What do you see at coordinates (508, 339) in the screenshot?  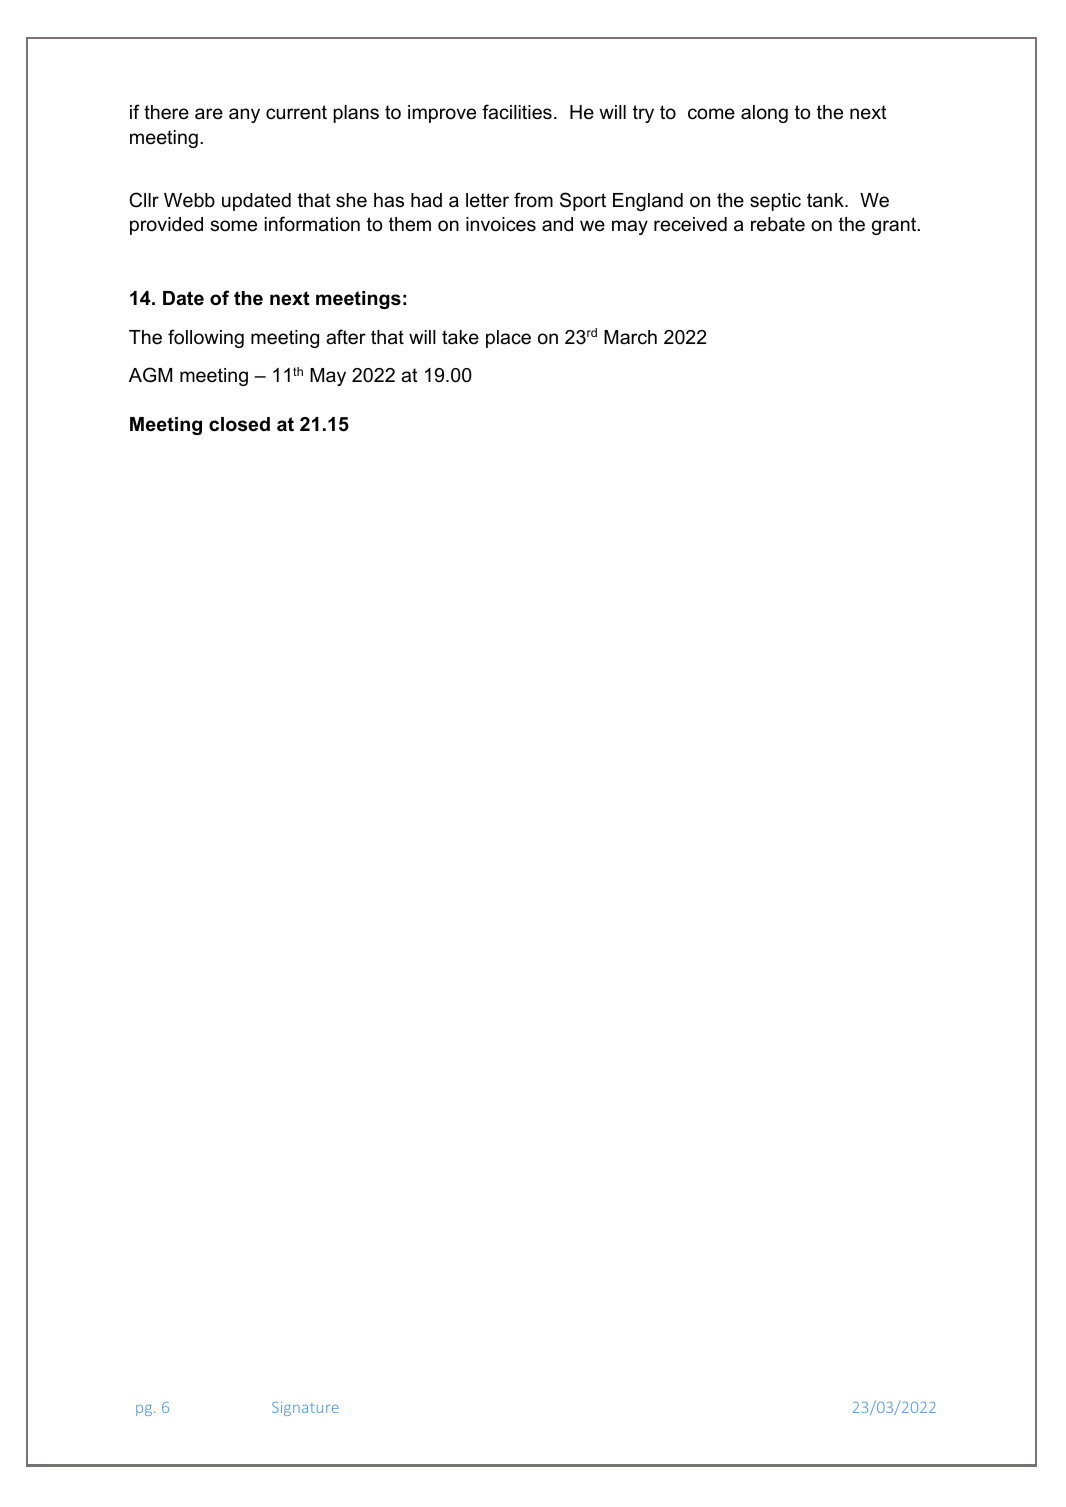 I see `place` at bounding box center [508, 339].
